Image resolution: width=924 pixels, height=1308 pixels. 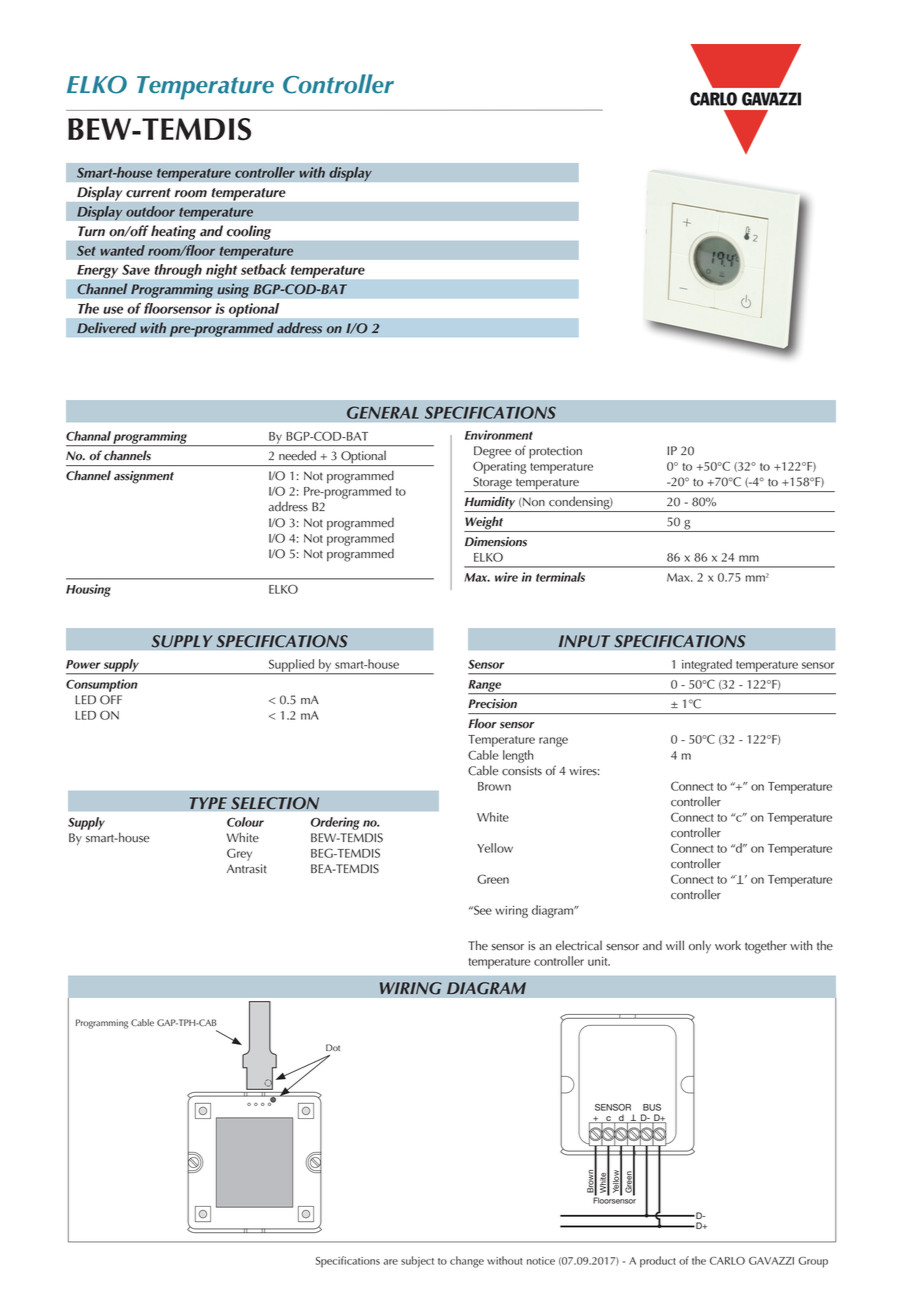 I want to click on Environment, so click(x=499, y=435).
